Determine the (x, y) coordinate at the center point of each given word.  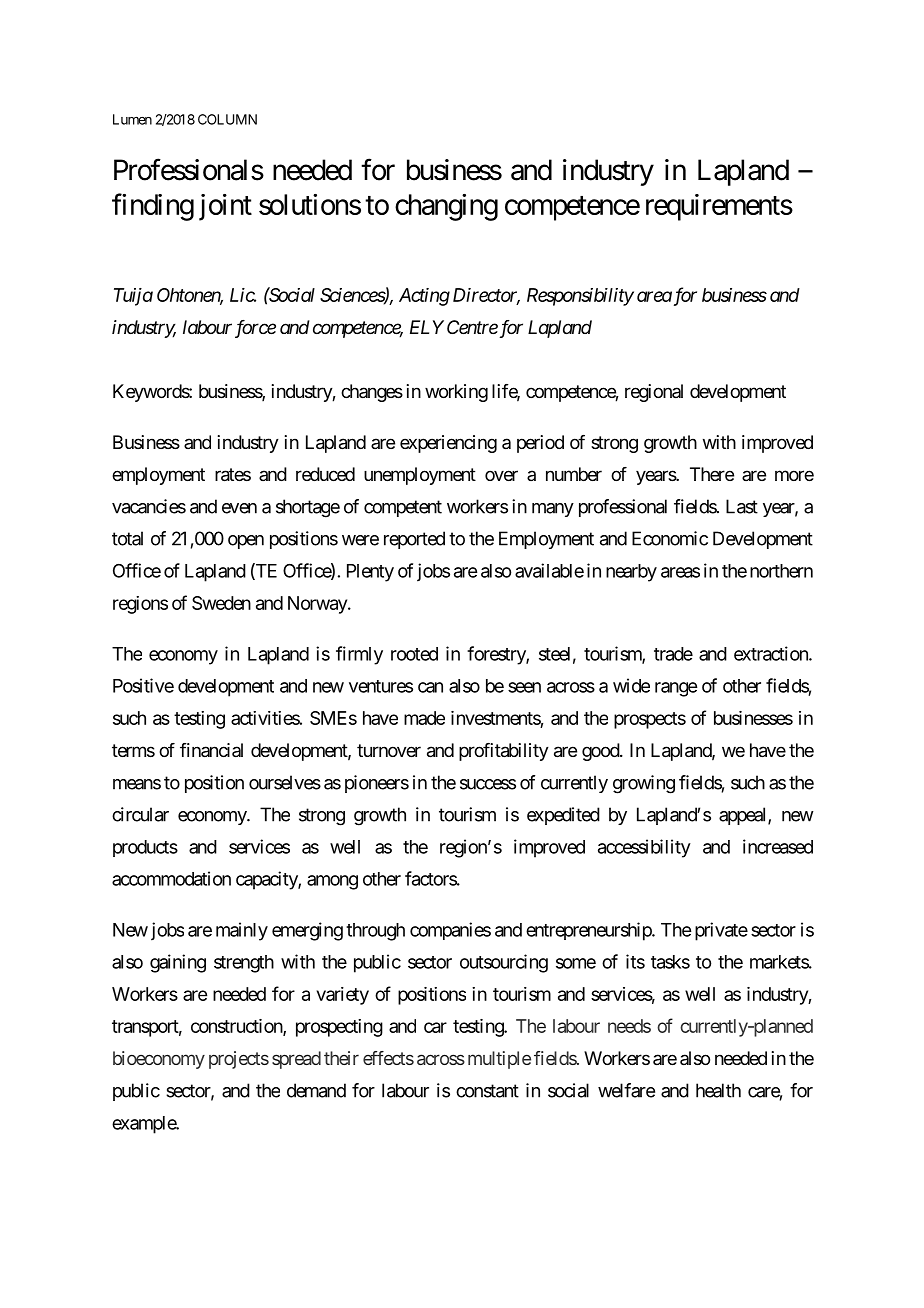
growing (644, 784)
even (239, 508)
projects (239, 1060)
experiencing (448, 444)
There (712, 474)
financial (211, 750)
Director (486, 296)
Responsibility (580, 297)
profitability (504, 752)
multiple (499, 1060)
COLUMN (227, 119)
